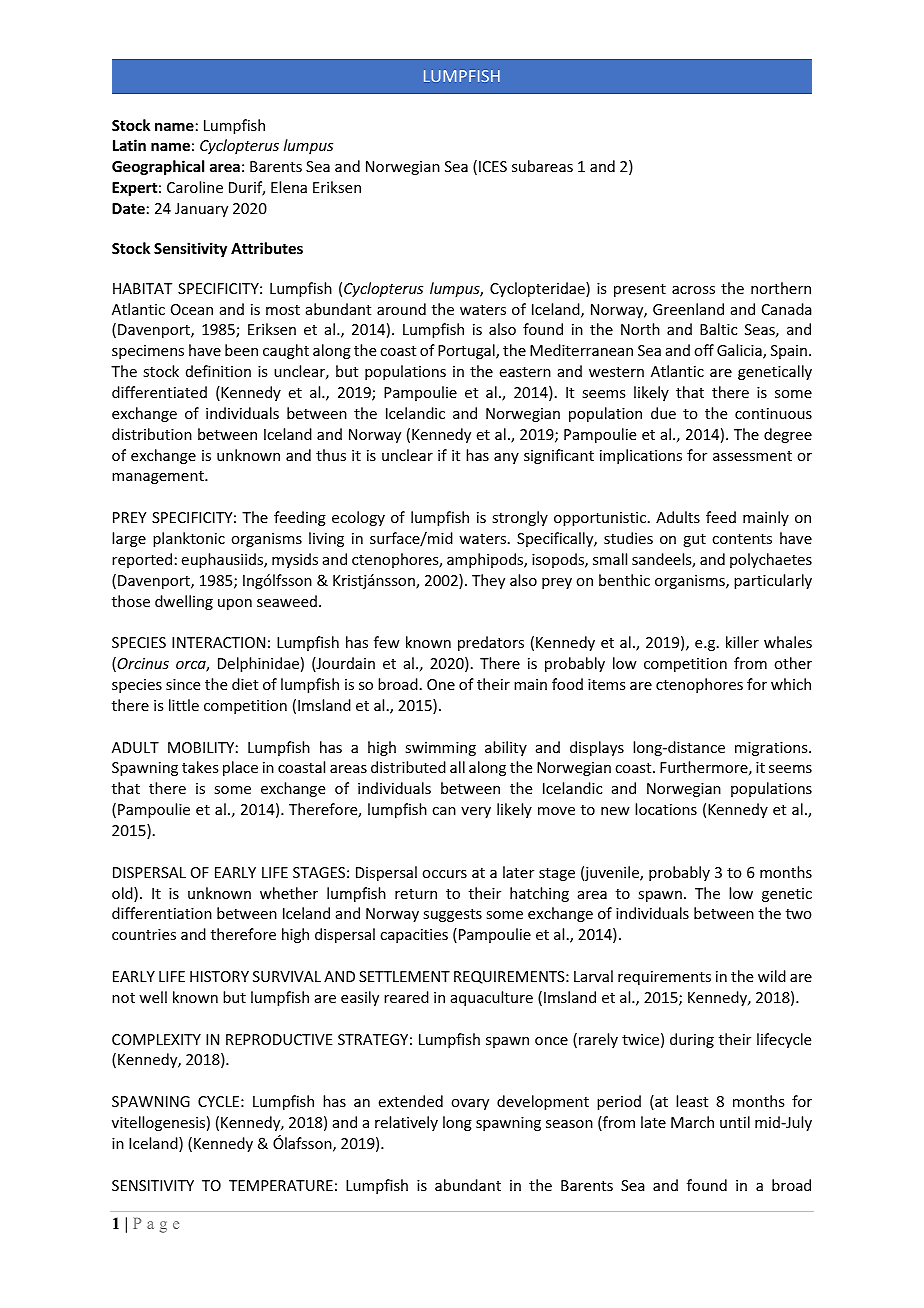 Image resolution: width=924 pixels, height=1308 pixels. What do you see at coordinates (693, 290) in the screenshot?
I see `across` at bounding box center [693, 290].
